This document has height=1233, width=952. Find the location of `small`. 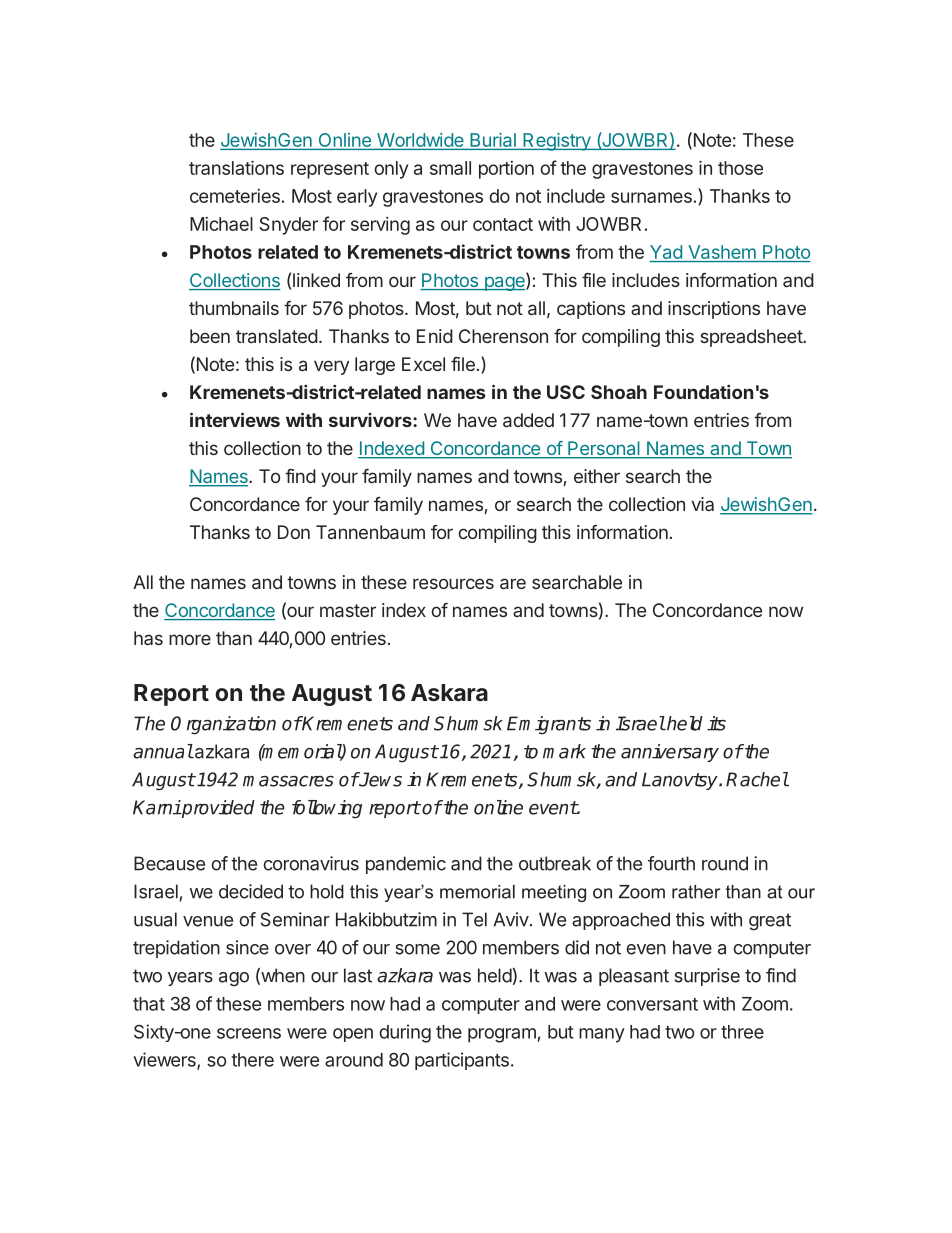

small is located at coordinates (450, 168).
